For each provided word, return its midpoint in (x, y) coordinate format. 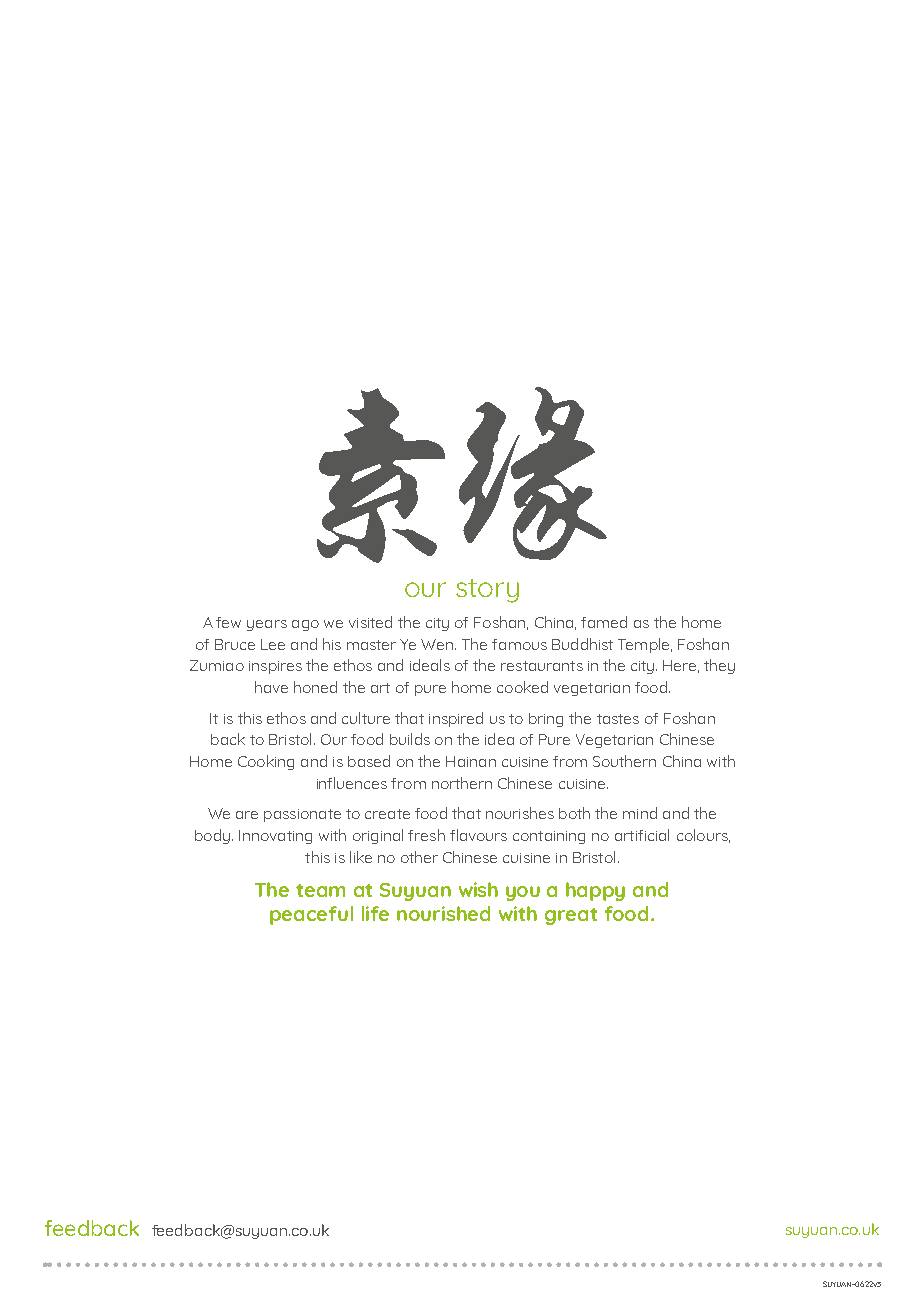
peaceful (311, 915)
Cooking (266, 762)
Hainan (471, 761)
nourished (443, 913)
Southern (624, 761)
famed (604, 622)
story (487, 591)
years (267, 625)
